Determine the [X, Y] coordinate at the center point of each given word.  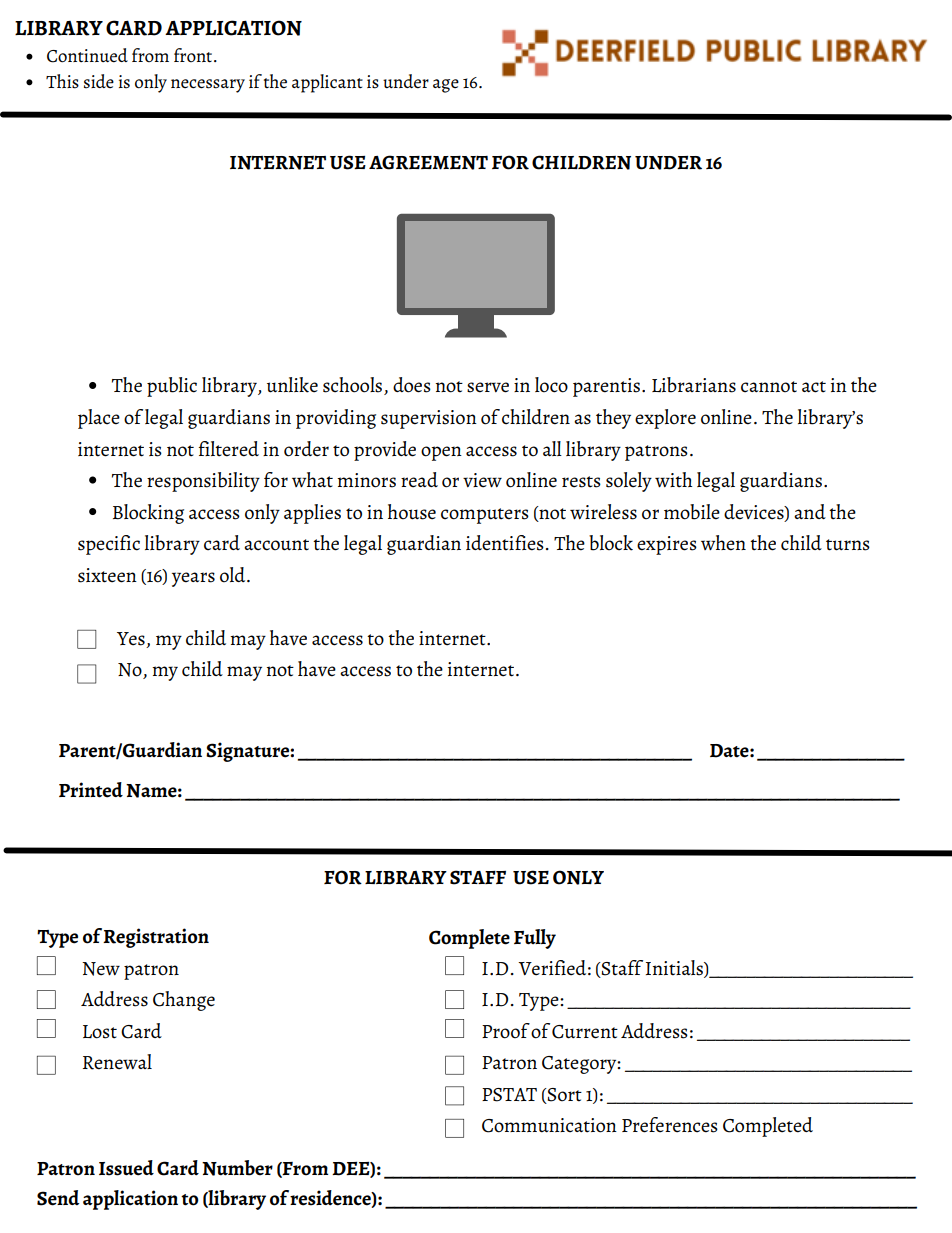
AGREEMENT [428, 162]
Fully [535, 939]
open [441, 453]
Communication [549, 1125]
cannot [769, 387]
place [99, 419]
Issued [126, 1168]
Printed [91, 790]
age [446, 86]
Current [585, 1032]
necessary [208, 86]
